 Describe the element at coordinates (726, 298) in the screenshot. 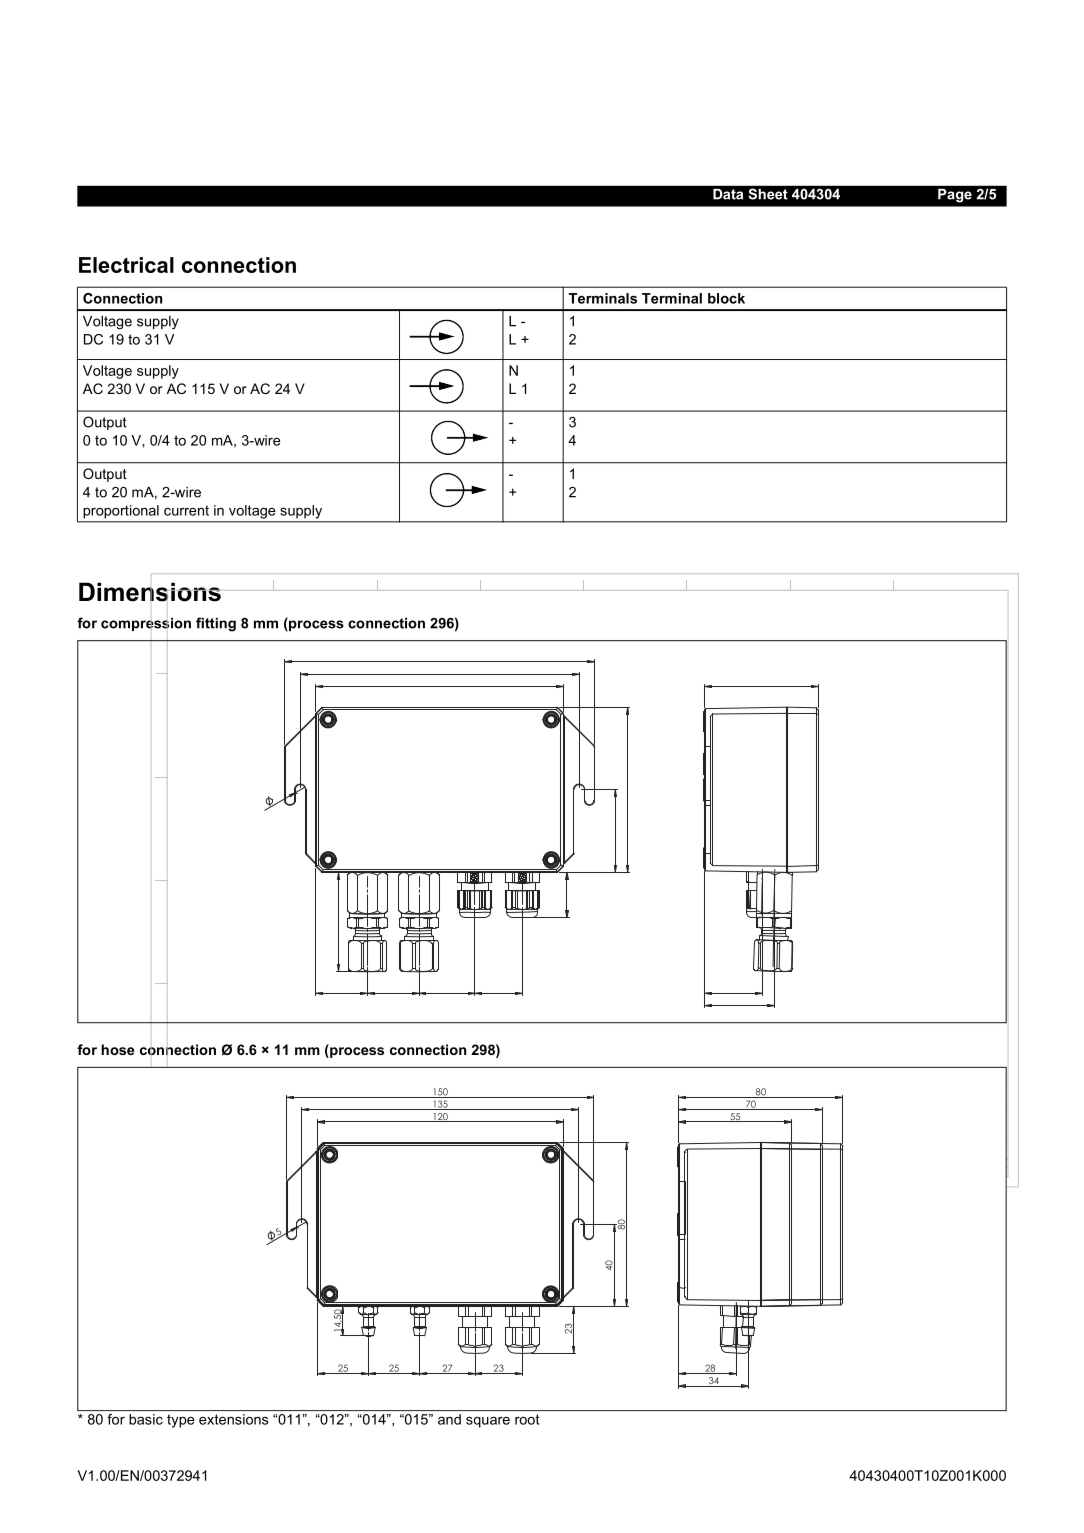

I see `block` at that location.
